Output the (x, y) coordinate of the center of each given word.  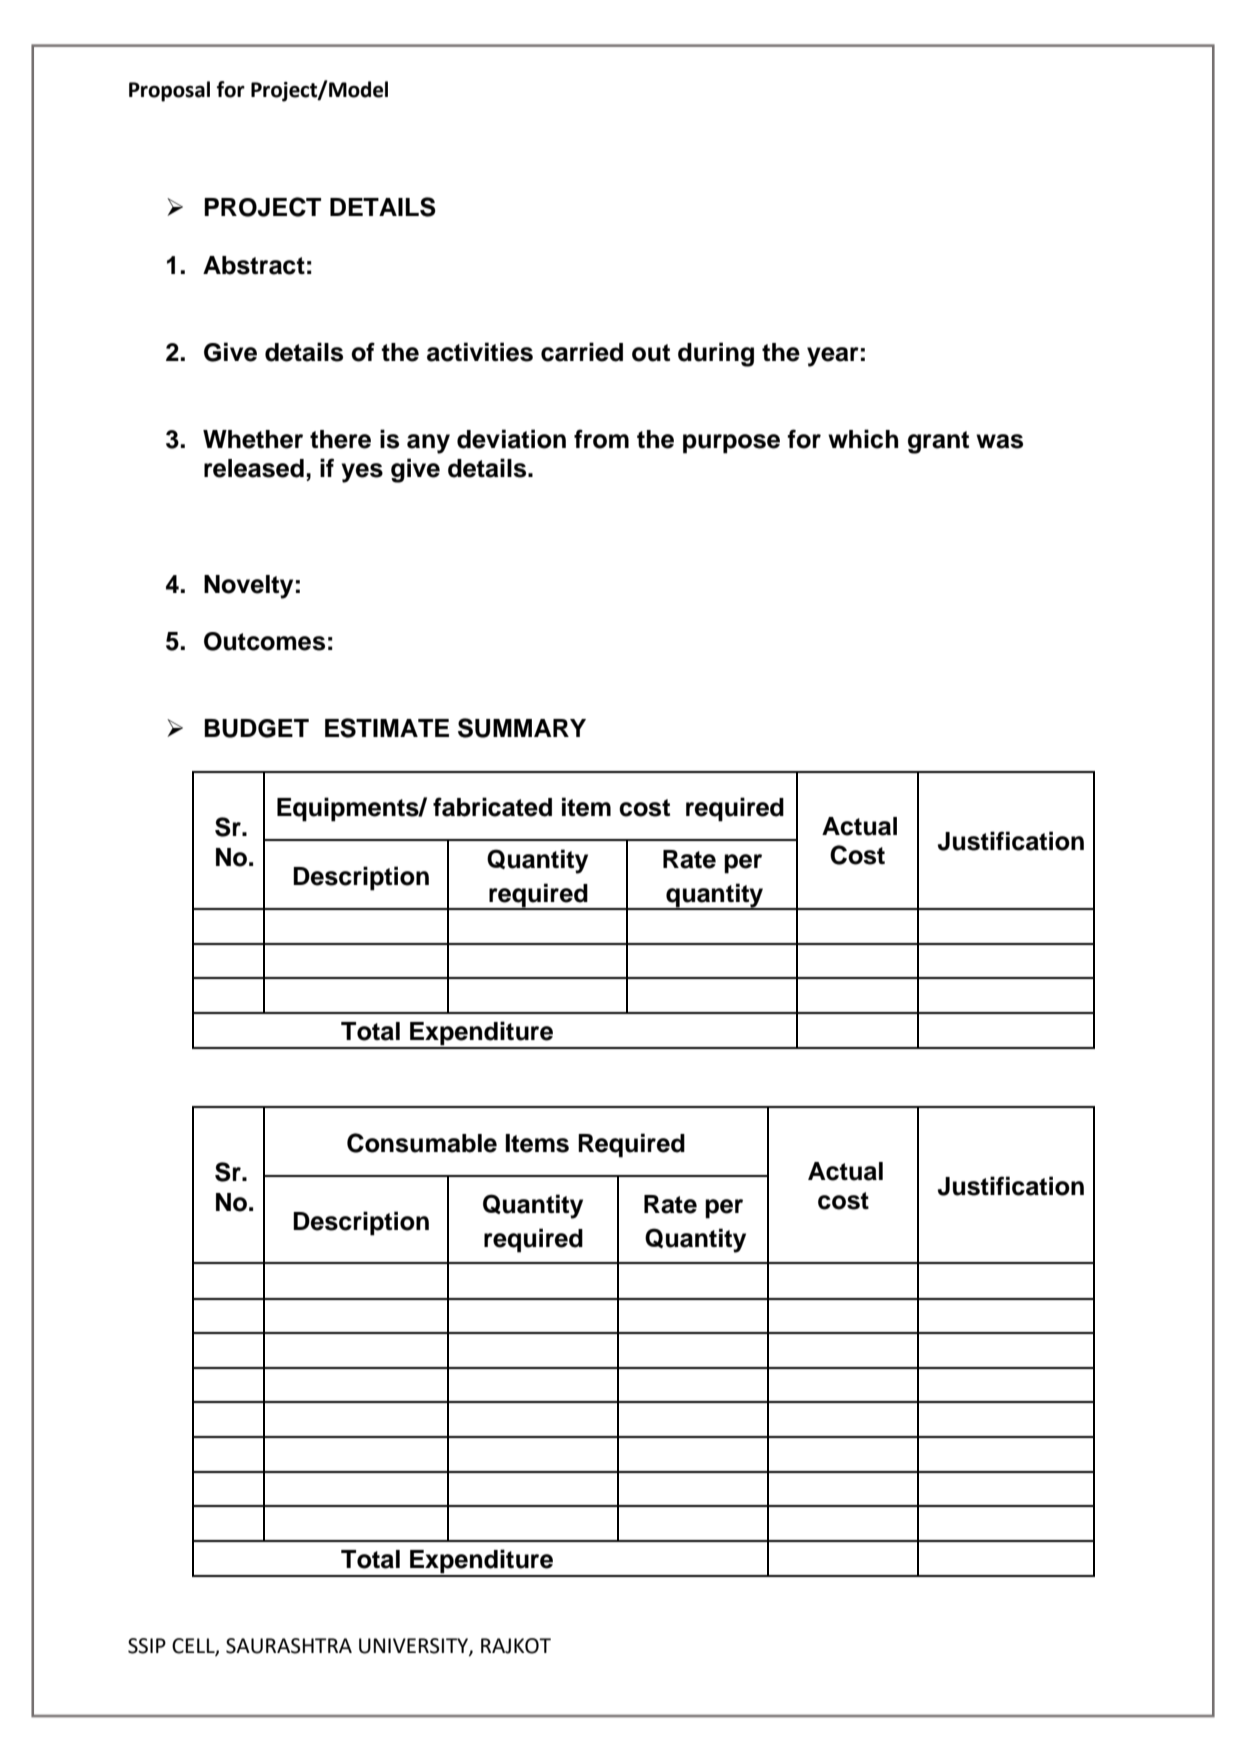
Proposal (169, 91)
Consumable (422, 1143)
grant (938, 442)
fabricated (492, 807)
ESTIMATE (387, 728)
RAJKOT (516, 1646)
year (833, 357)
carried (582, 352)
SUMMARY (522, 728)
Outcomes (264, 641)
